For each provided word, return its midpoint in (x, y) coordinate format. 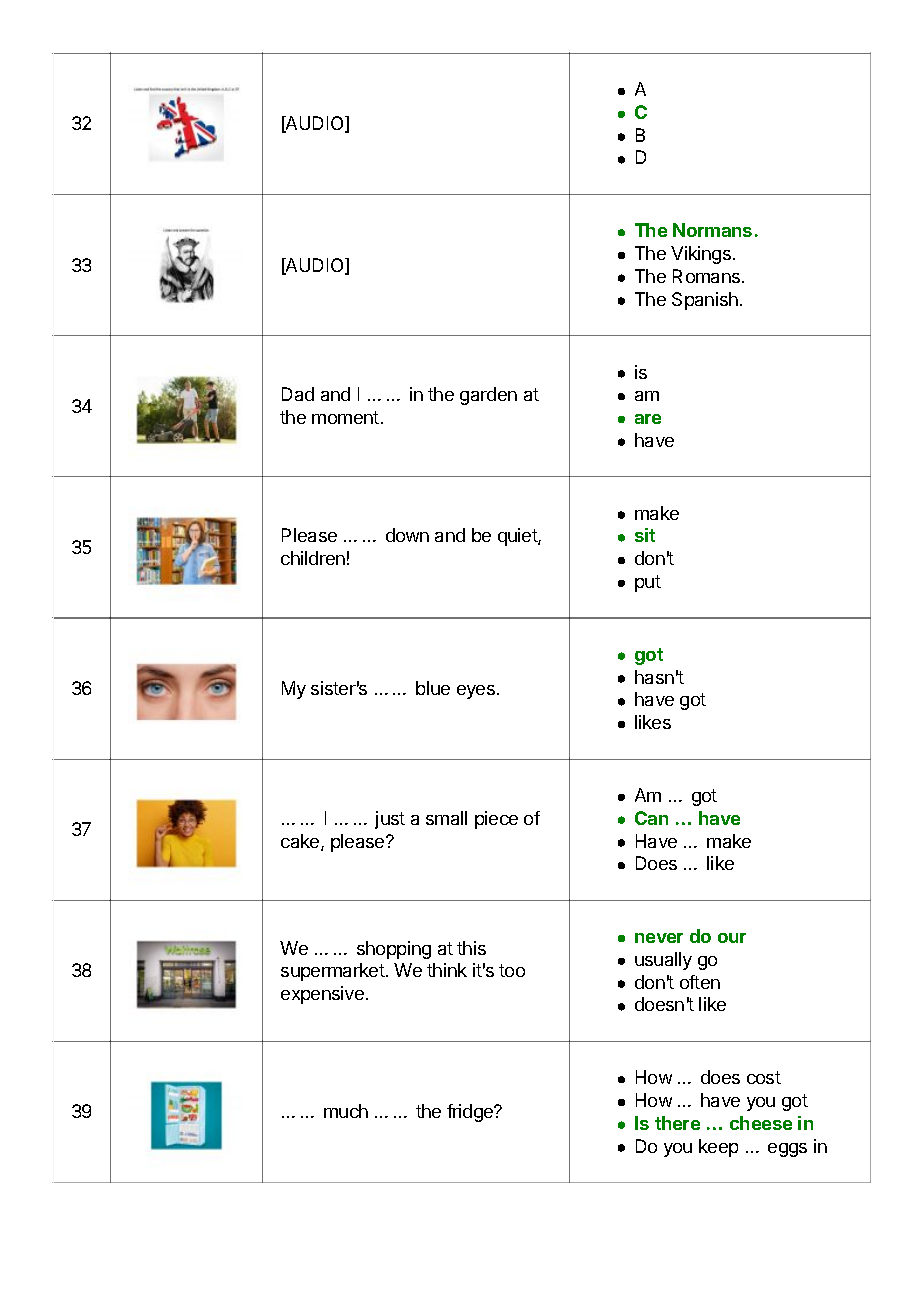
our (732, 938)
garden (488, 396)
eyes (476, 692)
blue (433, 688)
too (512, 970)
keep (718, 1148)
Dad (298, 394)
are (648, 419)
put (648, 583)
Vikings (701, 255)
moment (345, 417)
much (346, 1111)
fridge (471, 1113)
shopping (394, 950)
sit (645, 535)
